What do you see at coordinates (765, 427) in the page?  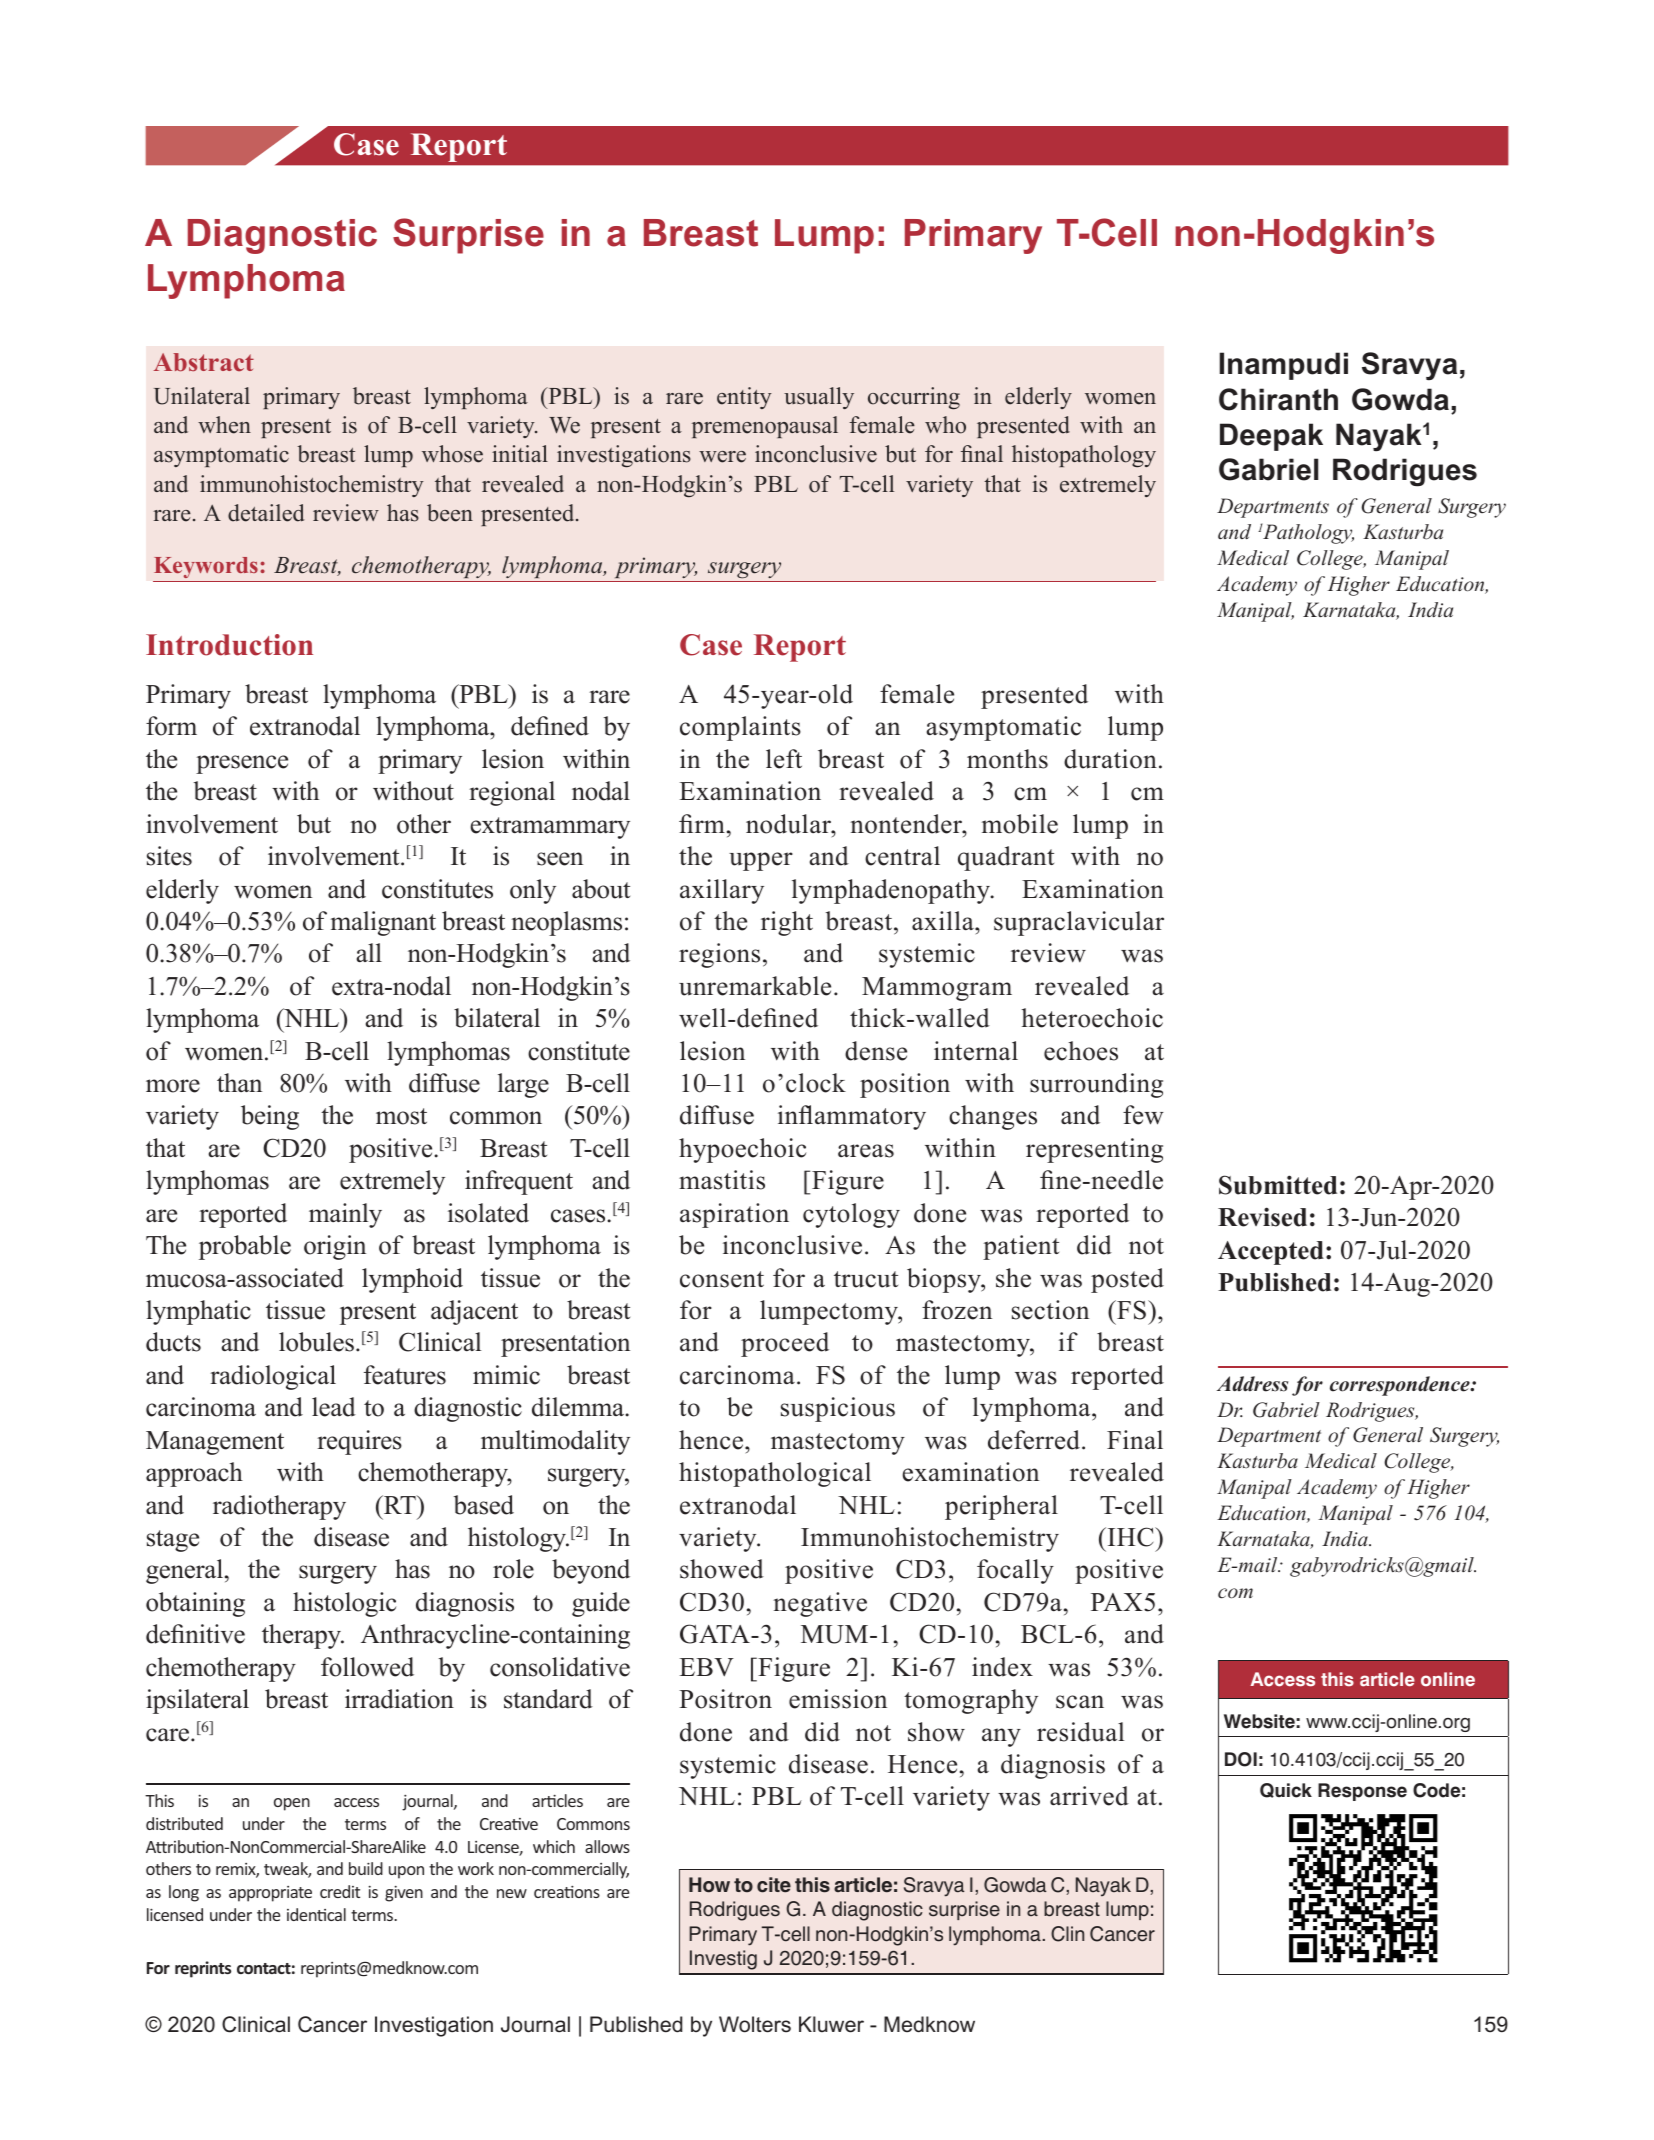 I see `premenopausal` at bounding box center [765, 427].
